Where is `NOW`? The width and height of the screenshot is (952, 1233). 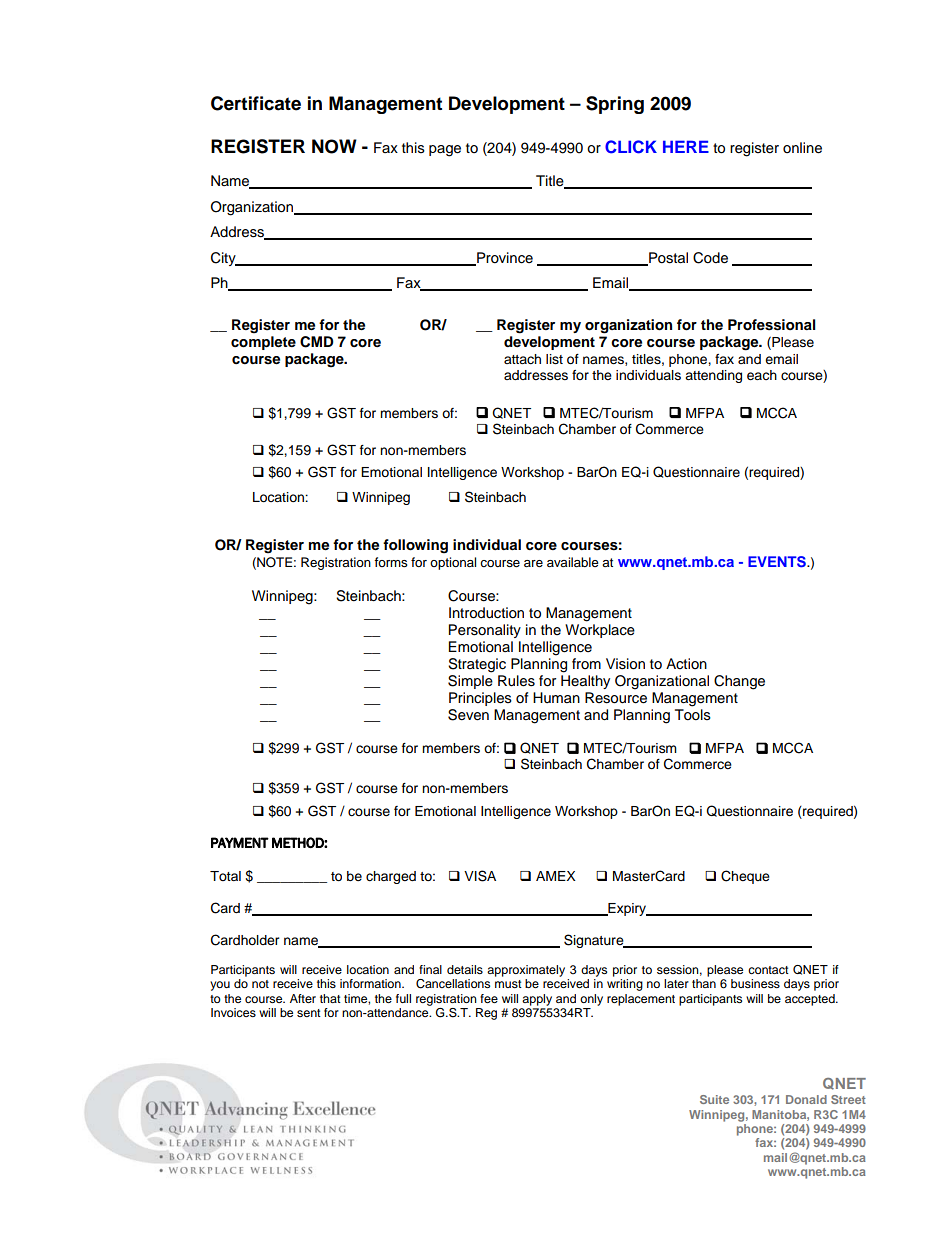 NOW is located at coordinates (334, 146).
